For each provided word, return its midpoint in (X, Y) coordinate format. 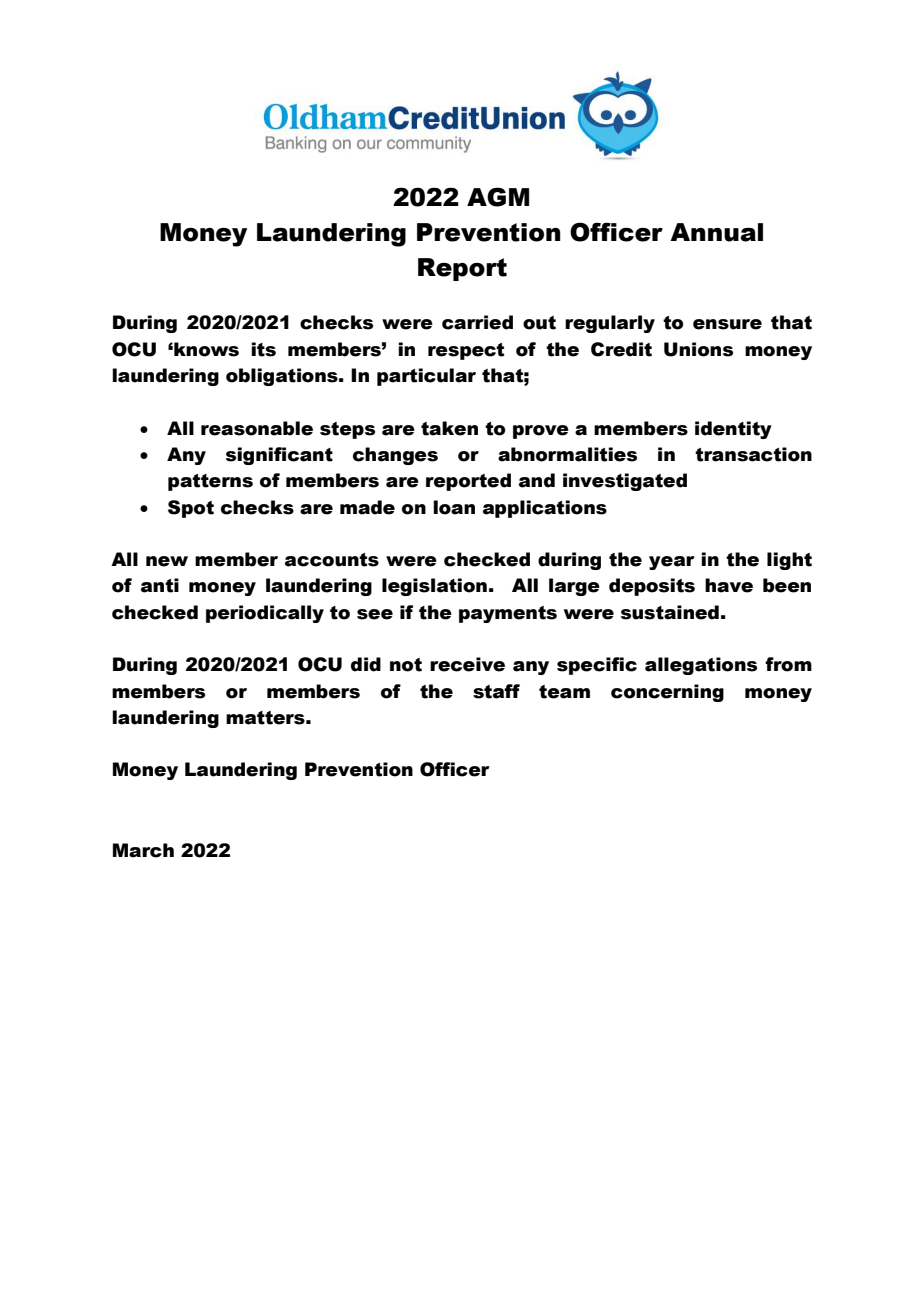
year (672, 563)
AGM (498, 197)
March (143, 850)
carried (477, 322)
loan (454, 507)
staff (496, 691)
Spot (191, 509)
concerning (667, 693)
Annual (716, 232)
